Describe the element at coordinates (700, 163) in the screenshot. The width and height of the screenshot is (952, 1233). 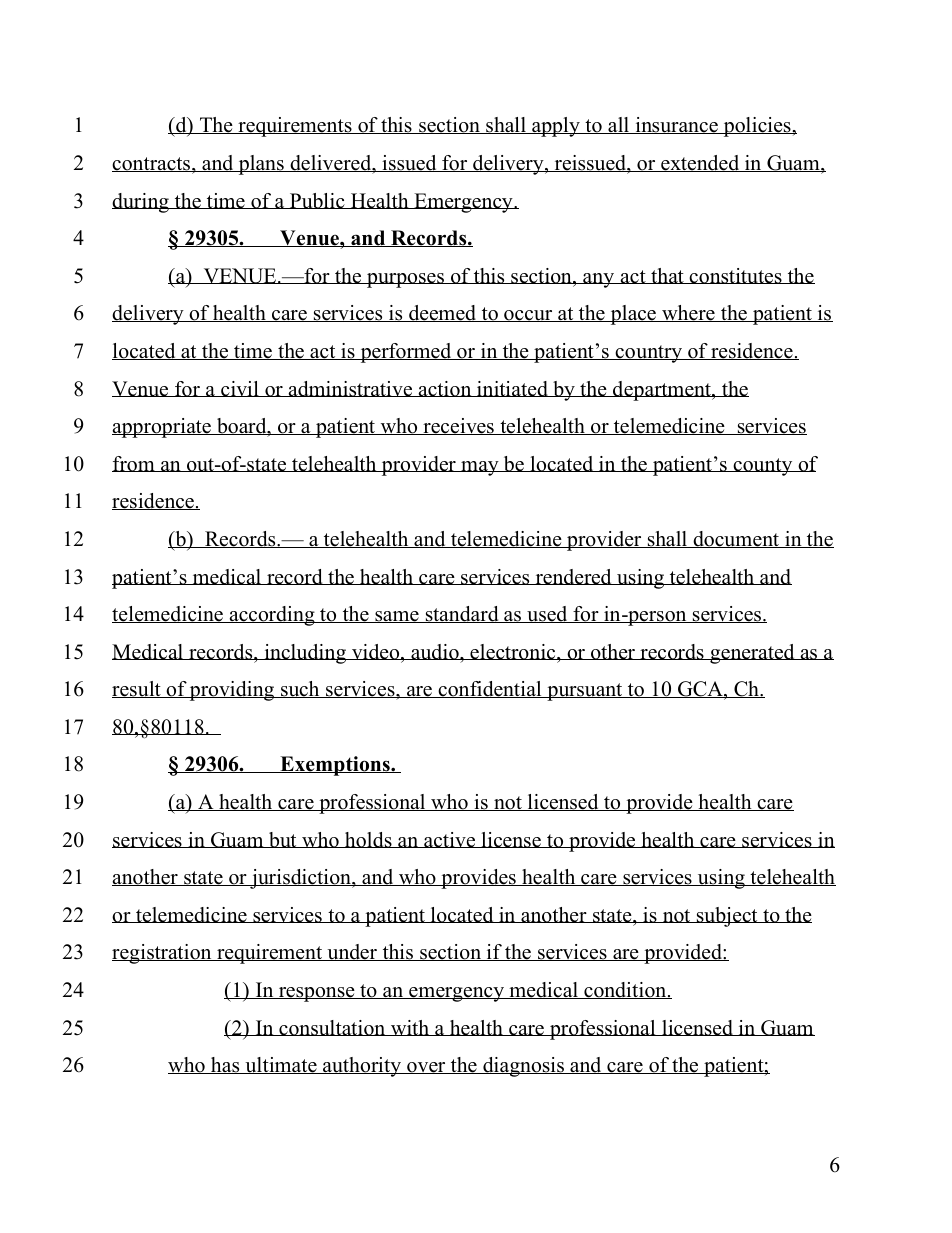
I see `extended` at that location.
